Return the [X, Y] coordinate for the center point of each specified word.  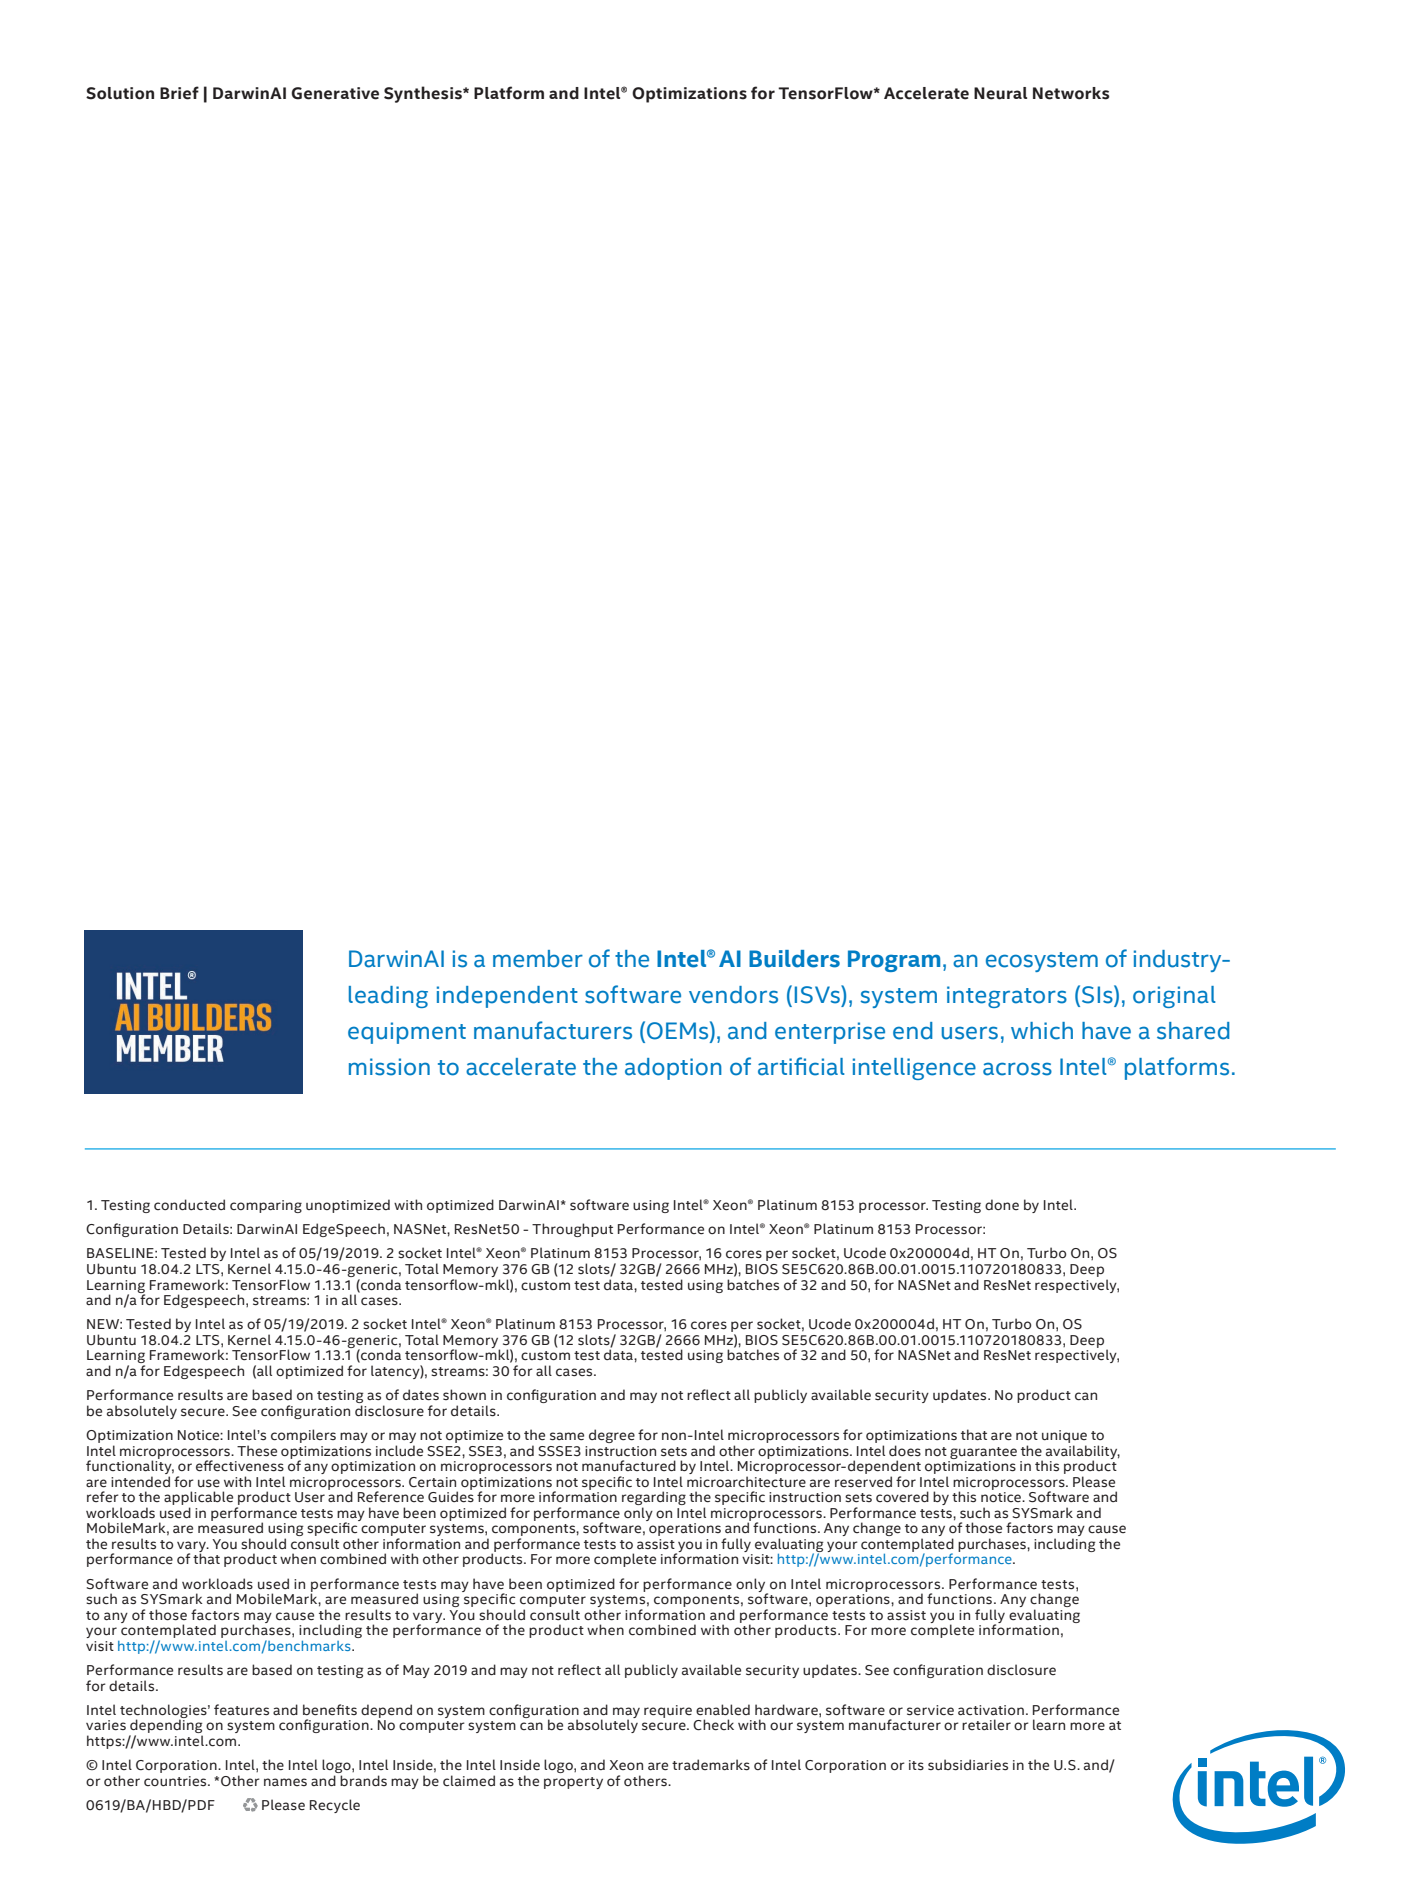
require [668, 1711]
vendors [733, 995]
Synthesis [424, 94]
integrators [1007, 997]
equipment [407, 1033]
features [241, 1710]
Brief [179, 93]
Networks [1071, 93]
